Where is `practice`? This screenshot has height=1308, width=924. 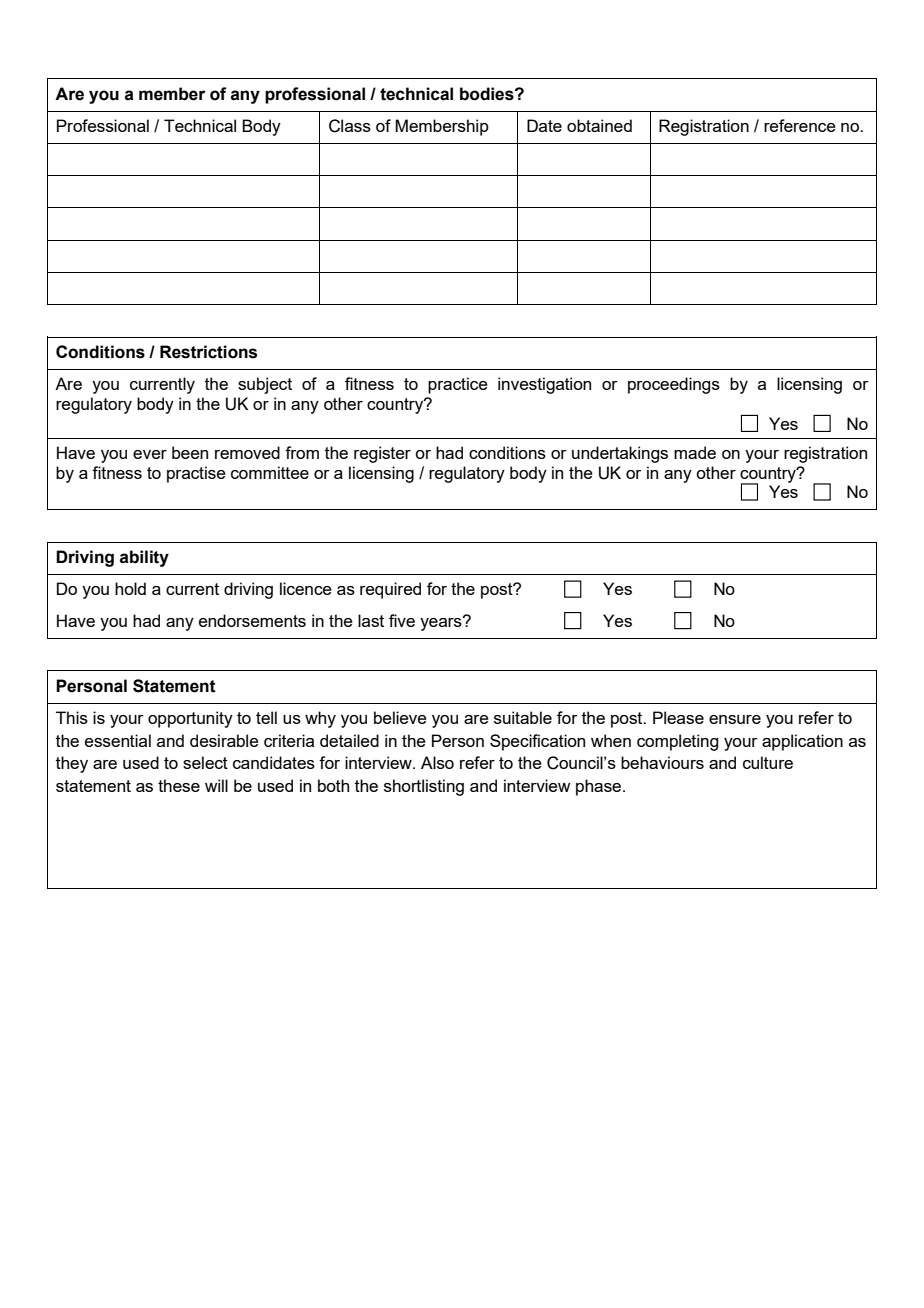
practice is located at coordinates (458, 385).
